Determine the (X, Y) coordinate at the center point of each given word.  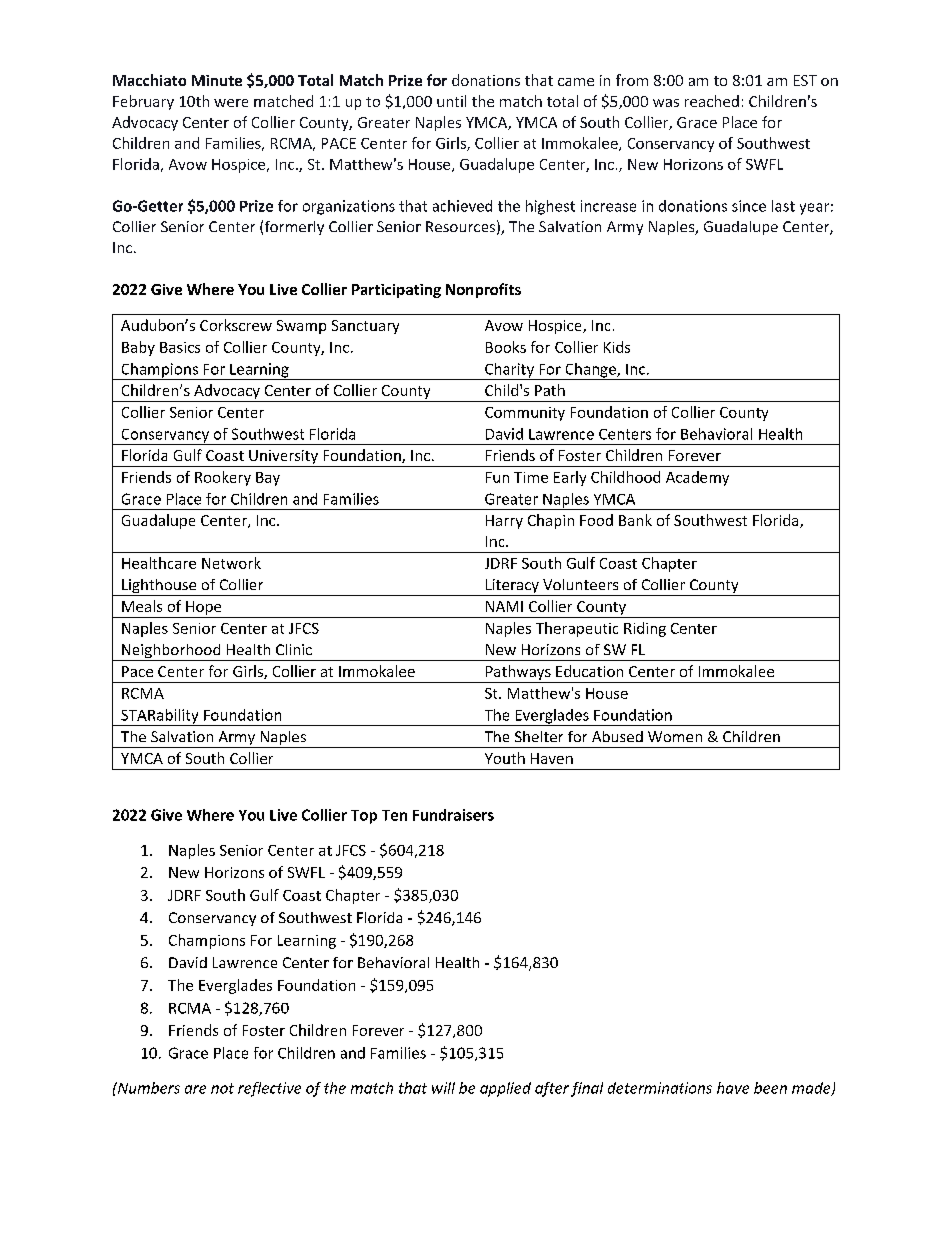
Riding (645, 629)
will (443, 1088)
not (222, 1088)
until (451, 101)
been (770, 1088)
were (231, 103)
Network (231, 563)
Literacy (512, 587)
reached (712, 101)
